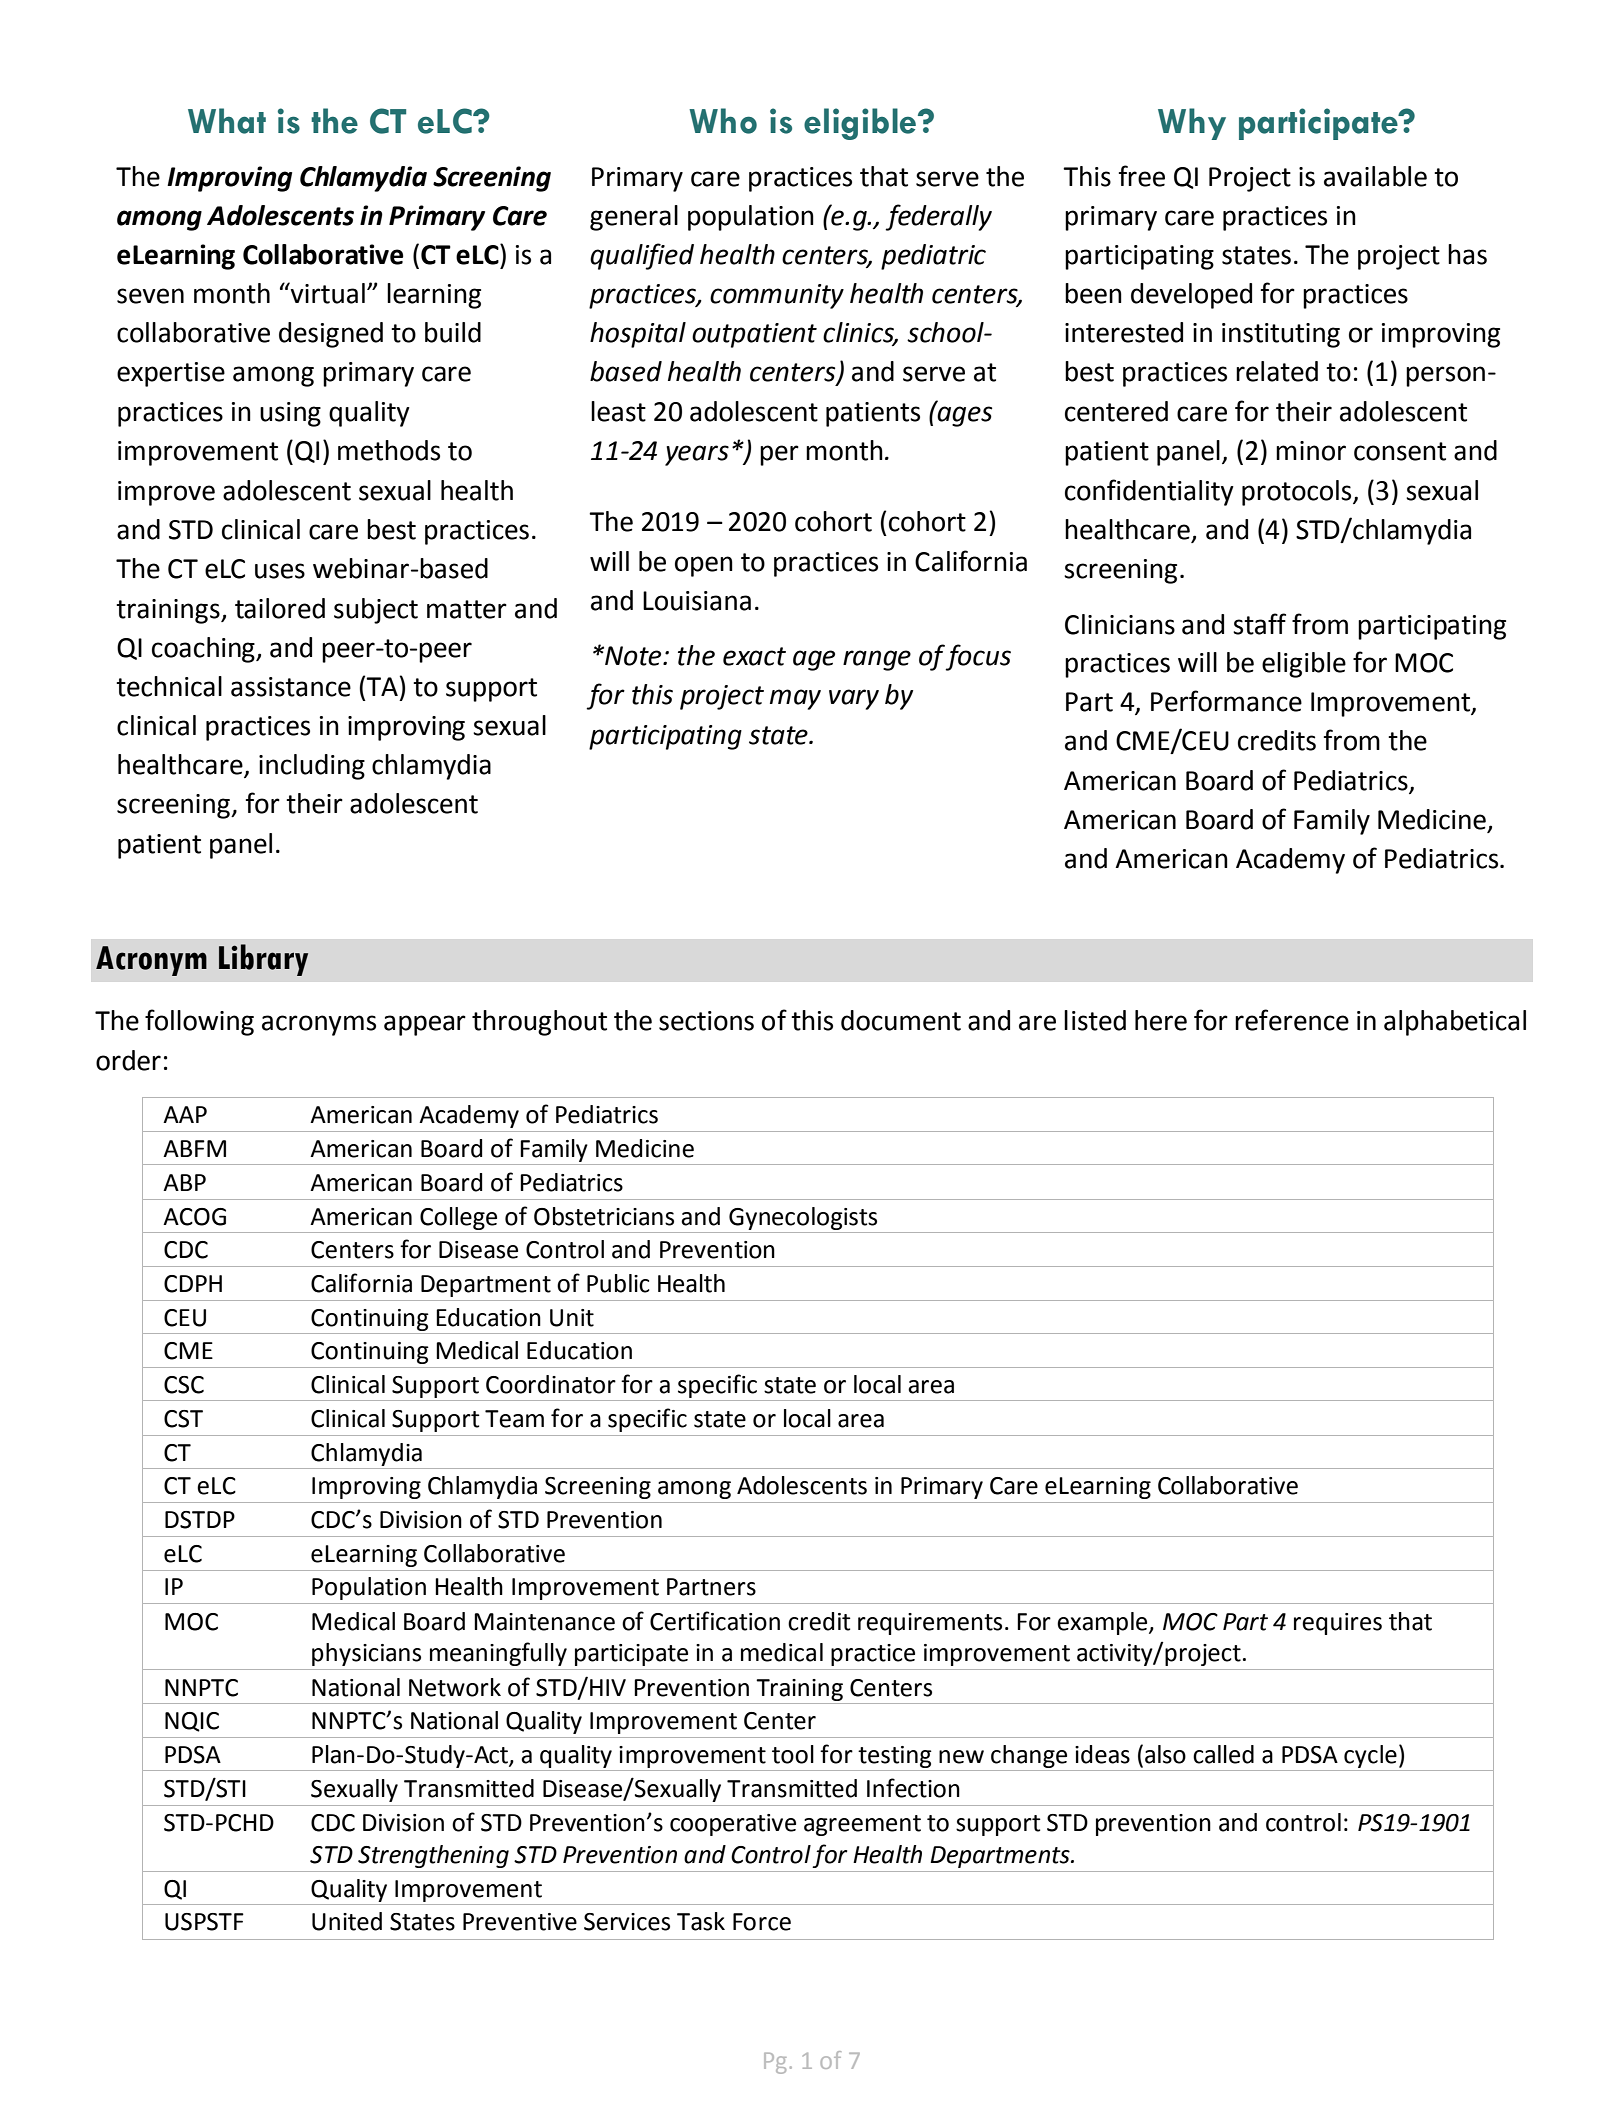  I want to click on cycle, so click(1370, 1756).
